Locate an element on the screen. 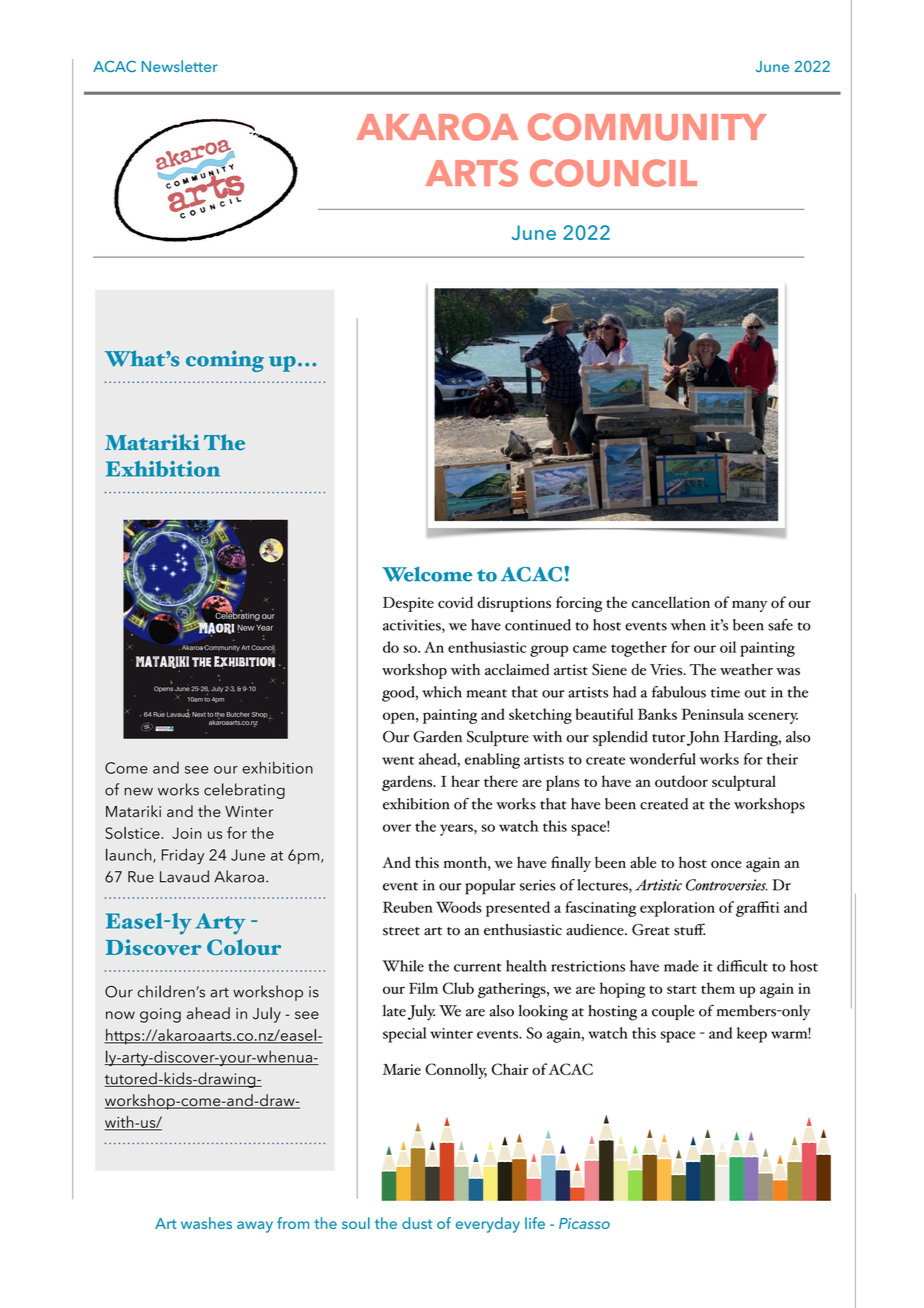 The width and height of the screenshot is (924, 1308). Newsletter is located at coordinates (180, 66).
